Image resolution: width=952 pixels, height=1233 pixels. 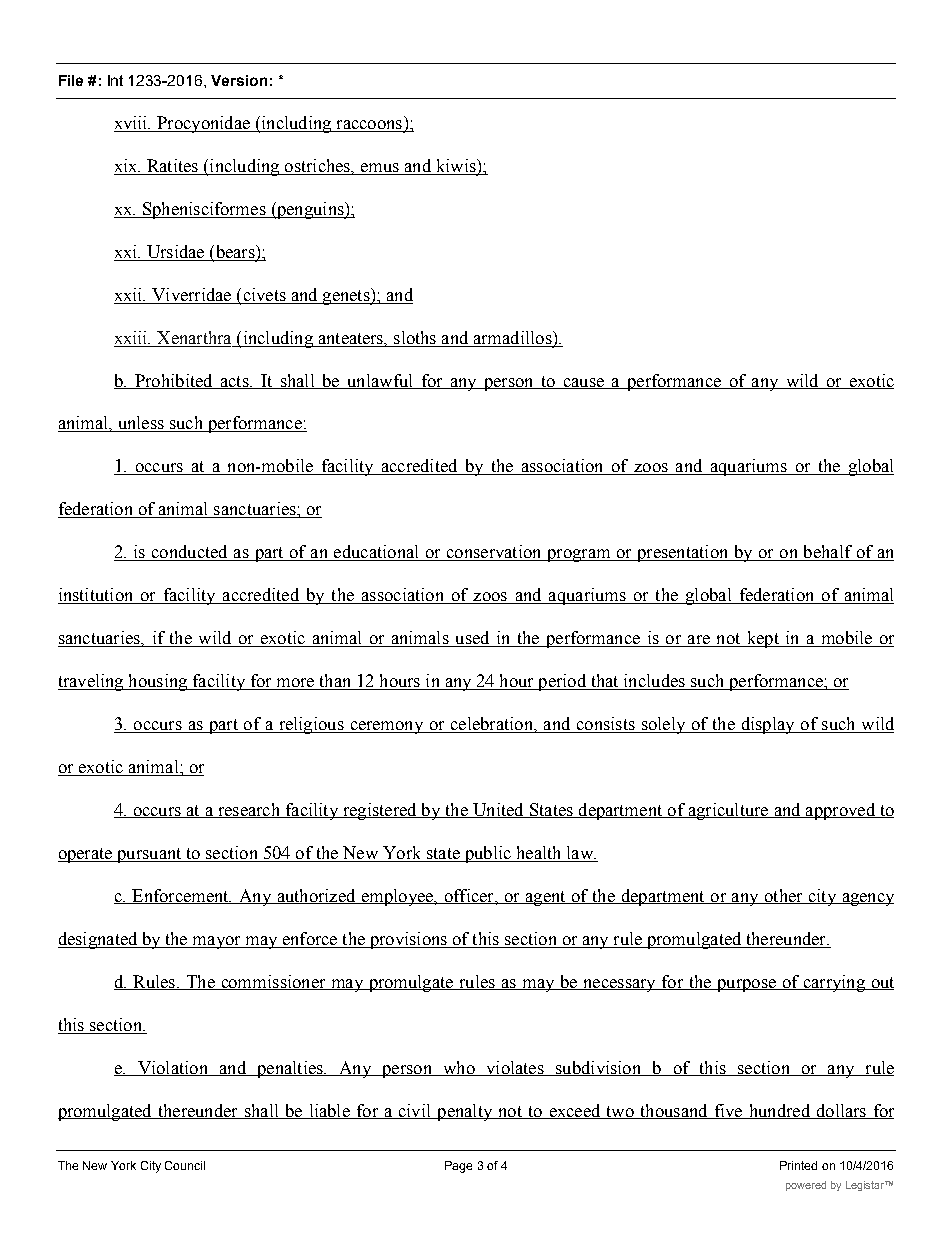 What do you see at coordinates (185, 1165) in the screenshot?
I see `Council` at bounding box center [185, 1165].
